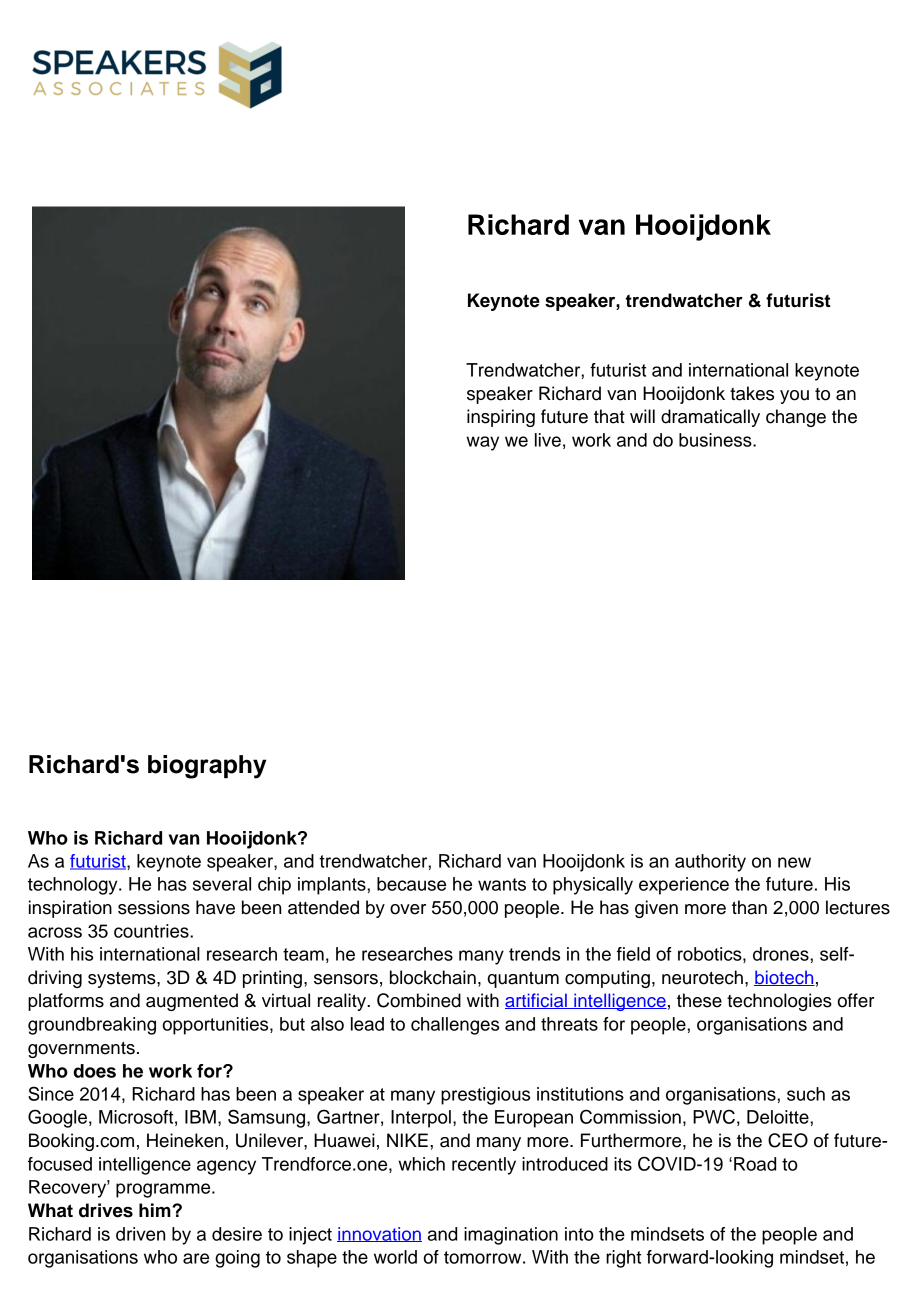 The image size is (924, 1308). I want to click on drones, so click(782, 954).
